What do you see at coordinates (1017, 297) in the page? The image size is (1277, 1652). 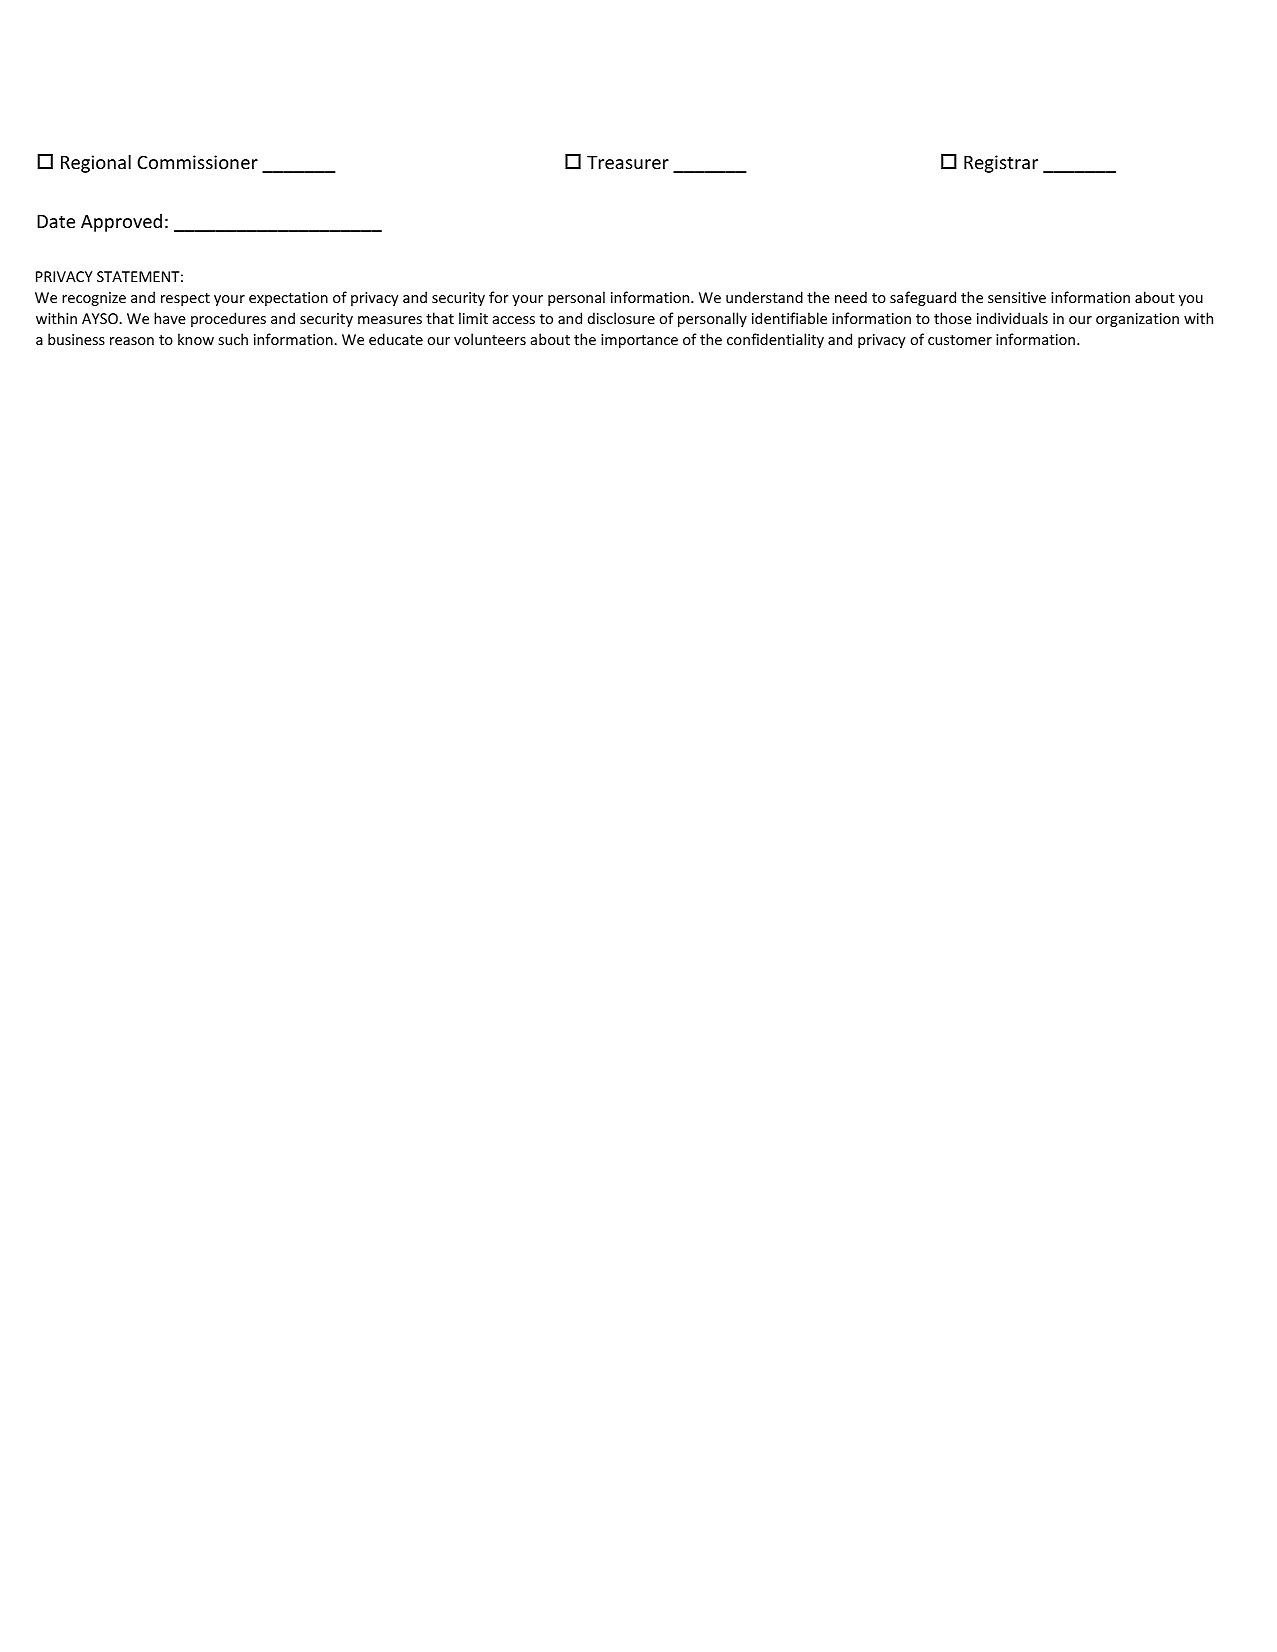 I see `sensitive` at bounding box center [1017, 297].
